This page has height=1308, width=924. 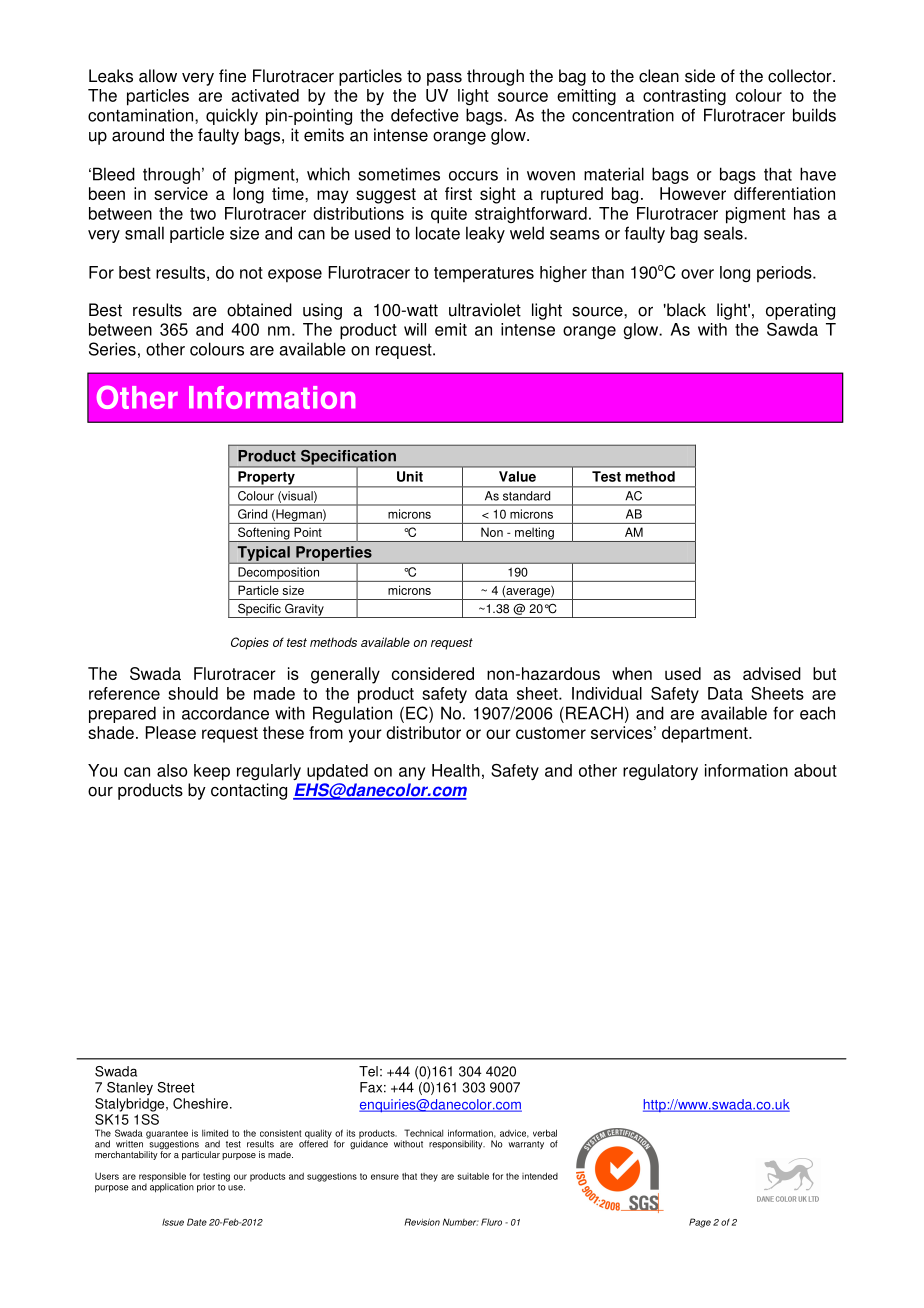 What do you see at coordinates (112, 349) in the page?
I see `Series` at bounding box center [112, 349].
